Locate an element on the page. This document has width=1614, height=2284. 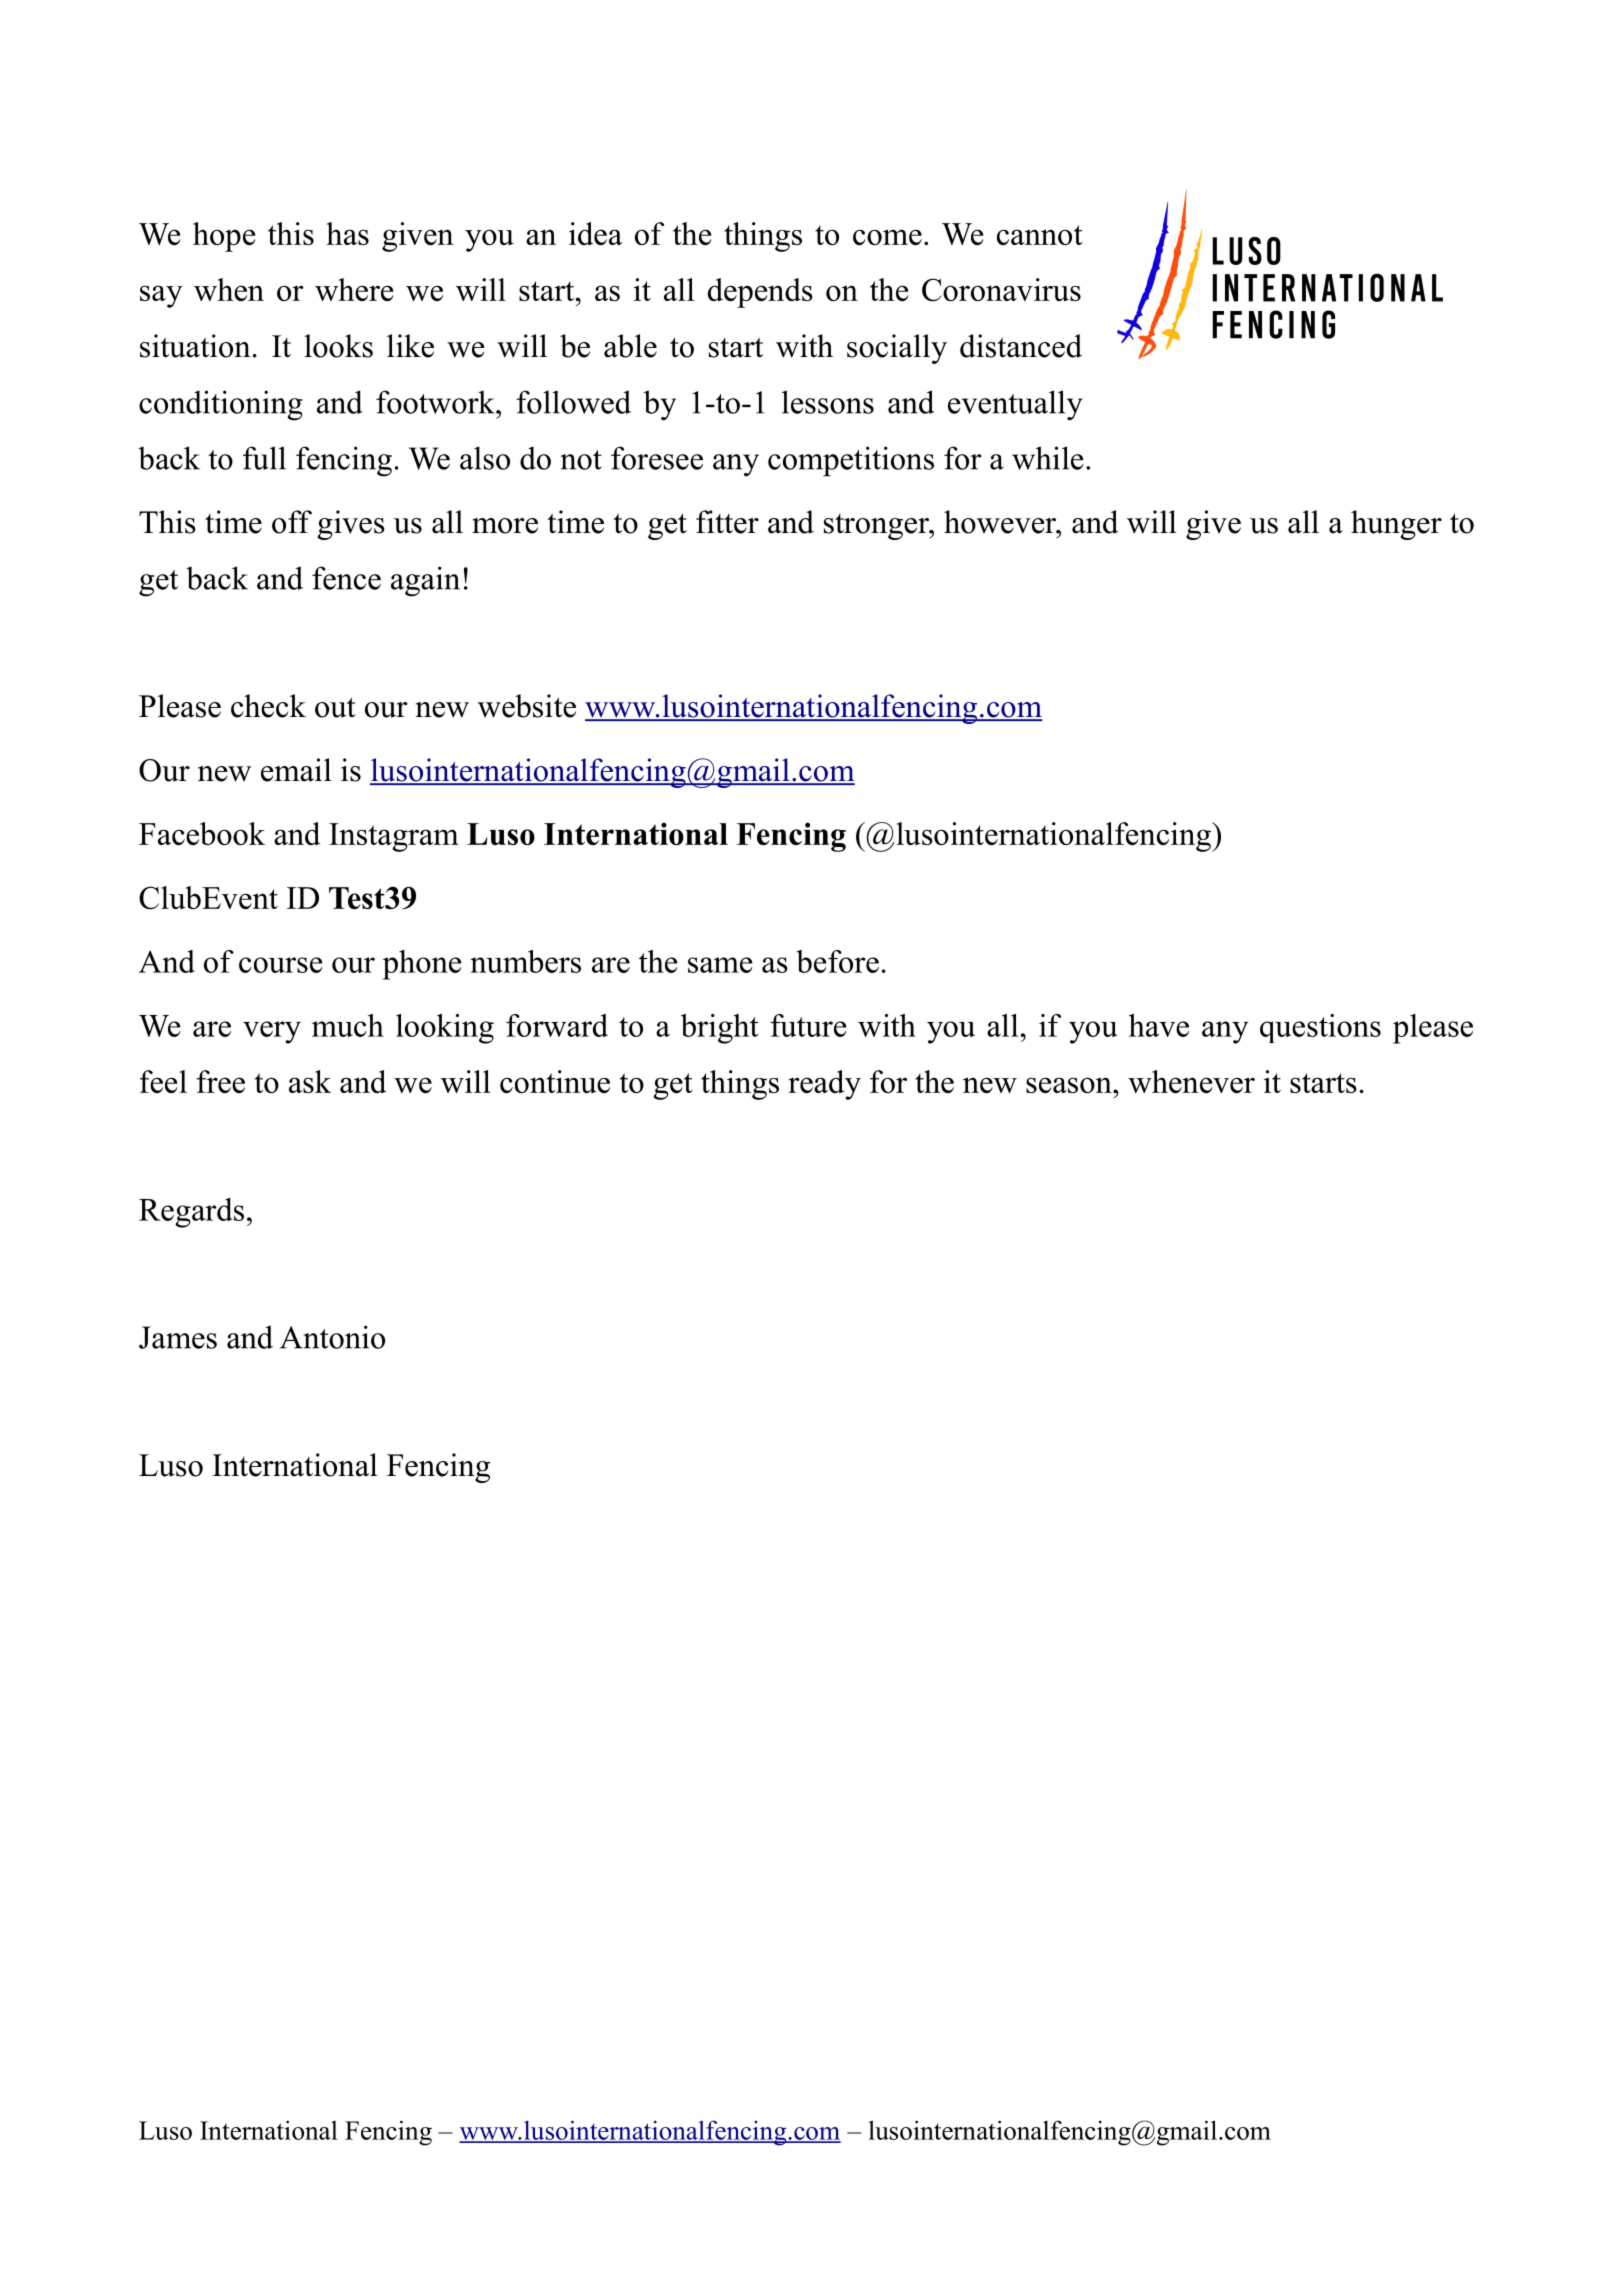
where is located at coordinates (354, 289).
